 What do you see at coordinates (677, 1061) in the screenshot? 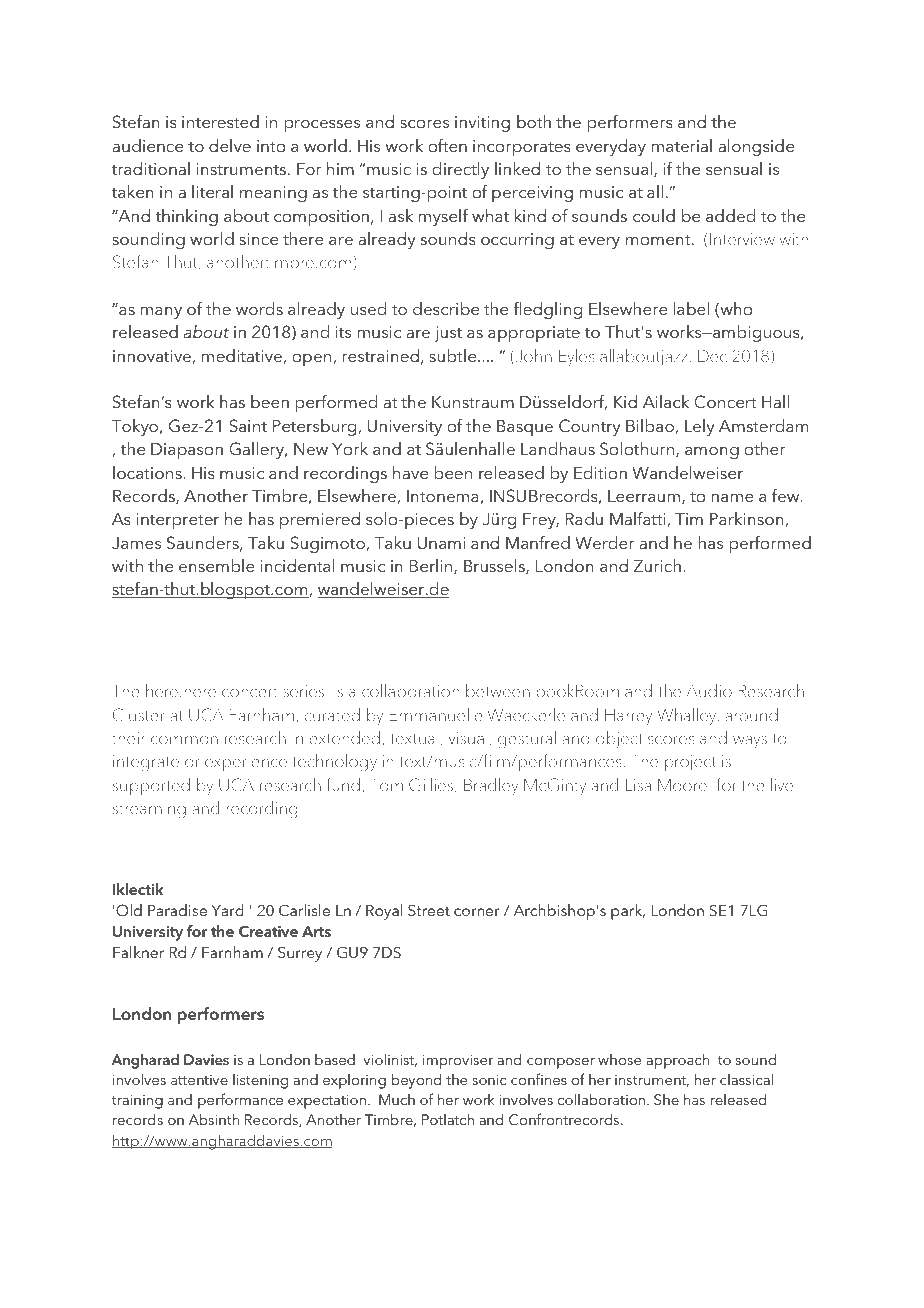
I see `approach` at bounding box center [677, 1061].
